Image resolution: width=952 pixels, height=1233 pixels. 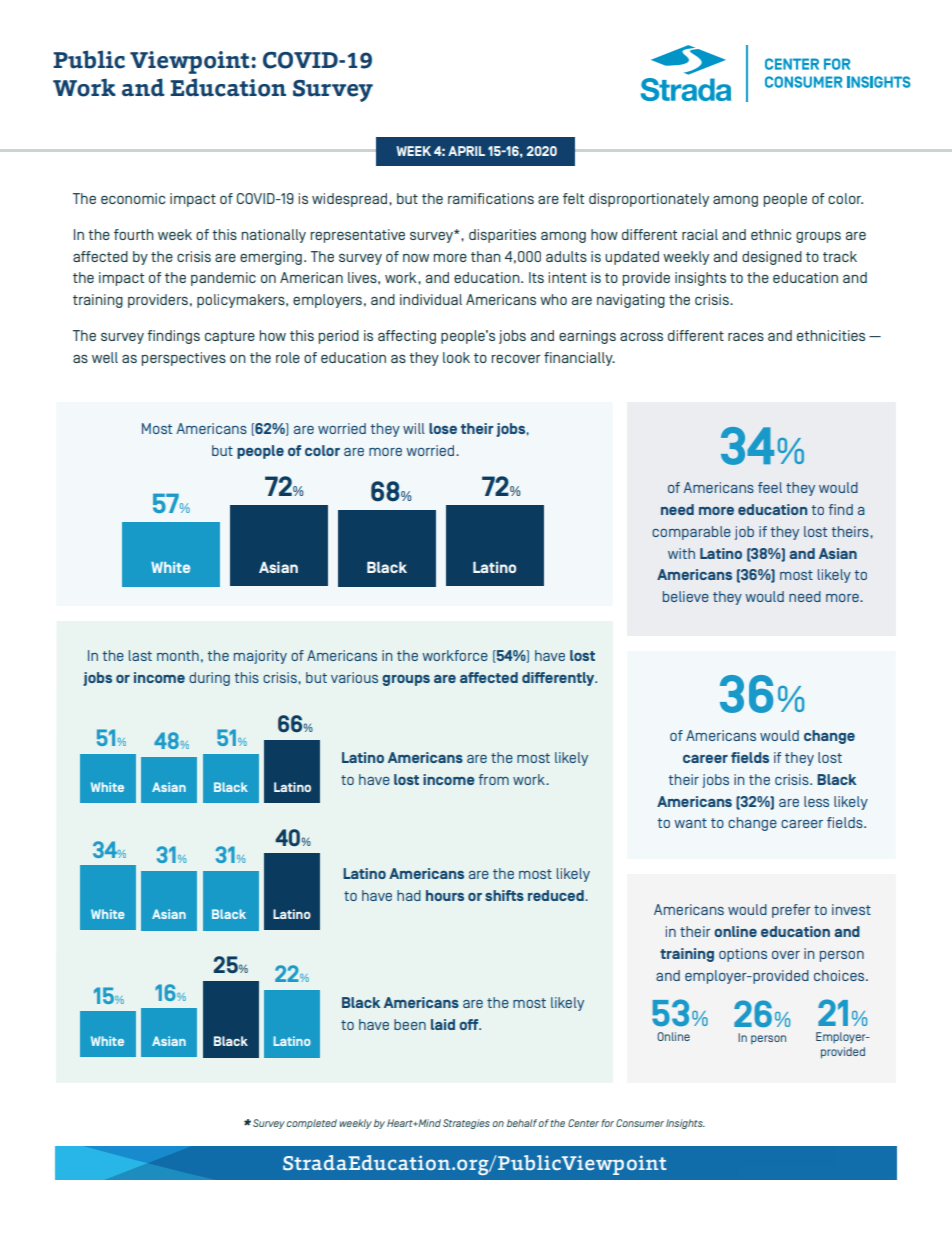 I want to click on less, so click(x=816, y=801).
